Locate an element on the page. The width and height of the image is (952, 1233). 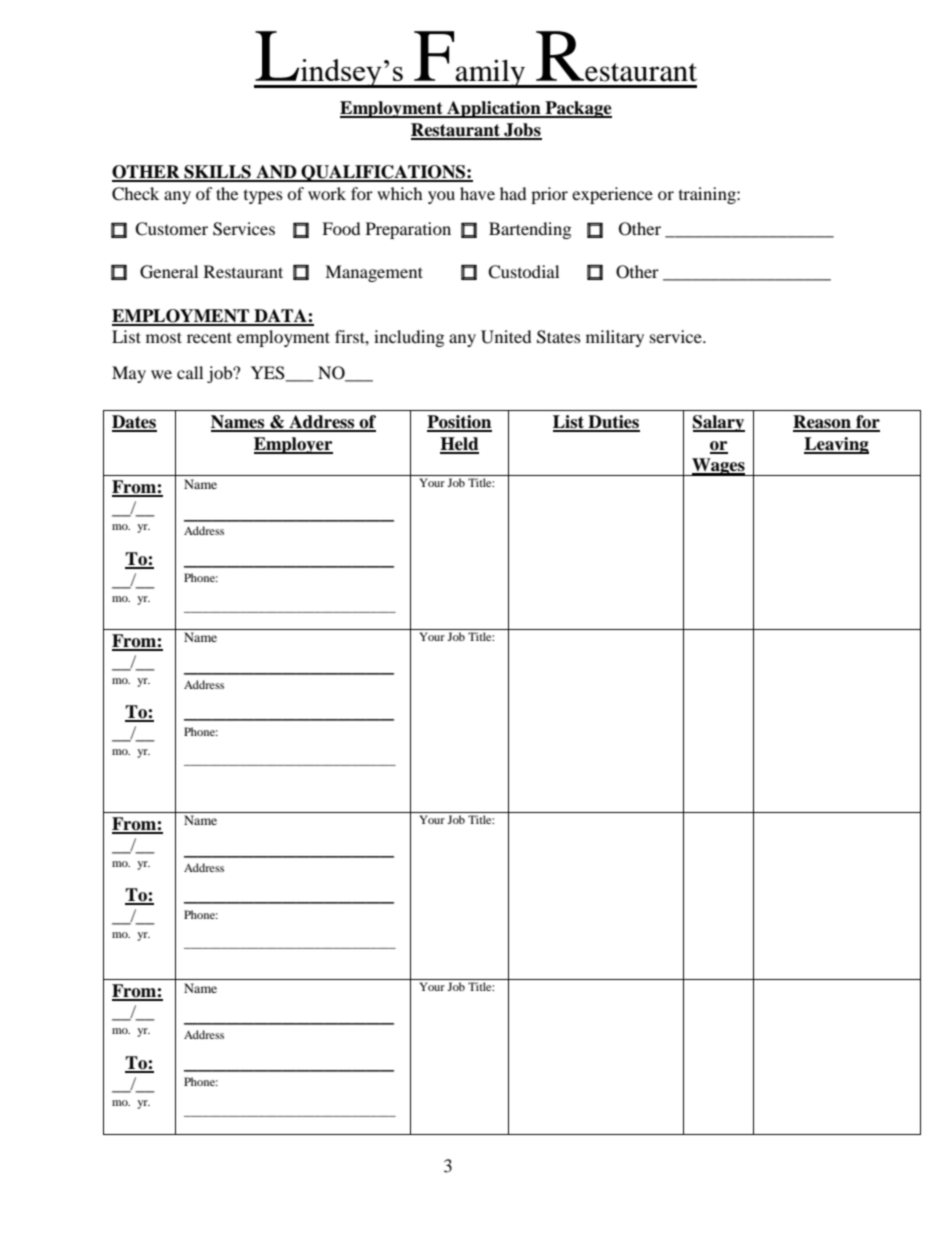
United is located at coordinates (506, 337).
